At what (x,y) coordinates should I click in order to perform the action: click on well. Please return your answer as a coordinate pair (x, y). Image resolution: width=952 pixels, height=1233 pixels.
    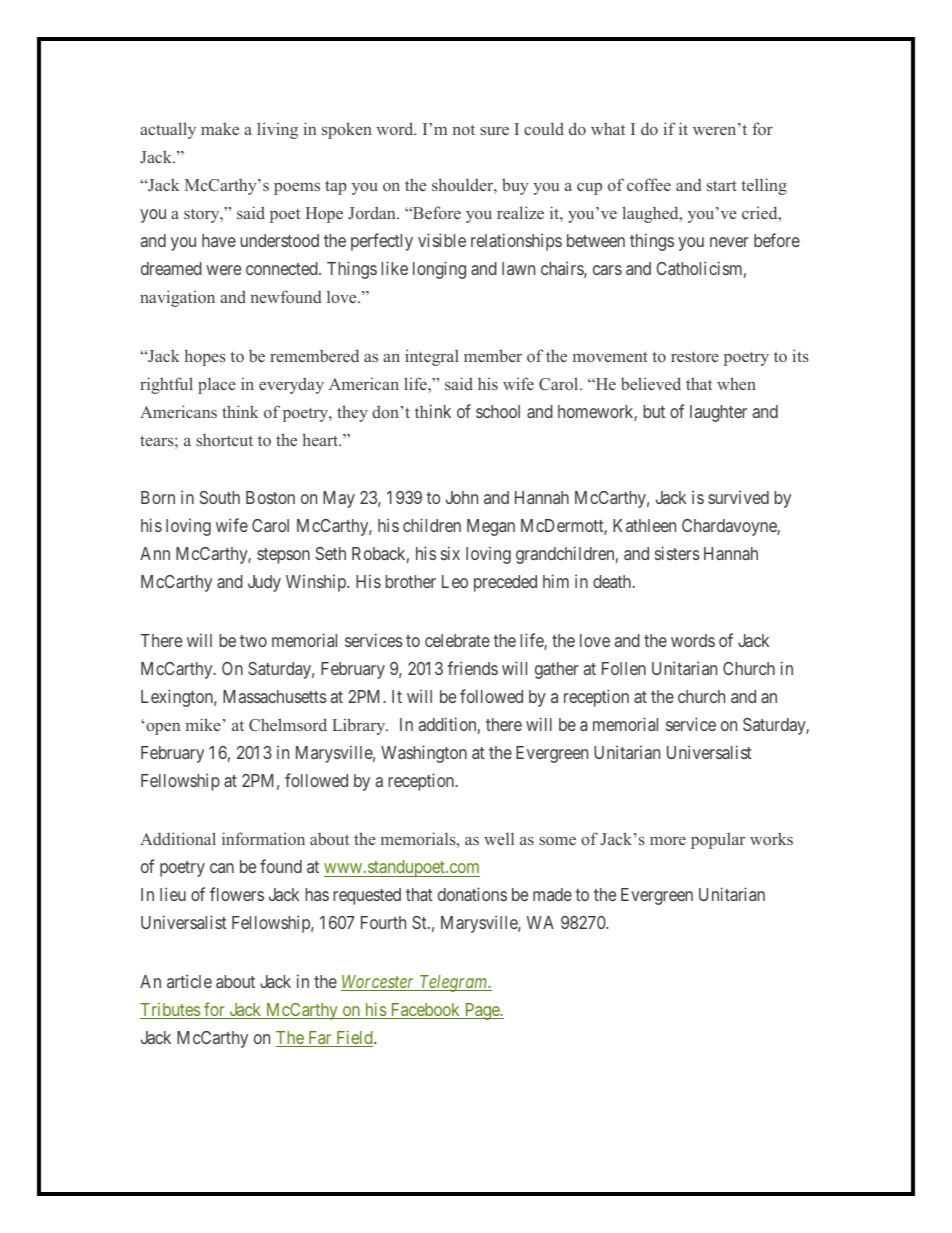
    Looking at the image, I should click on (499, 838).
